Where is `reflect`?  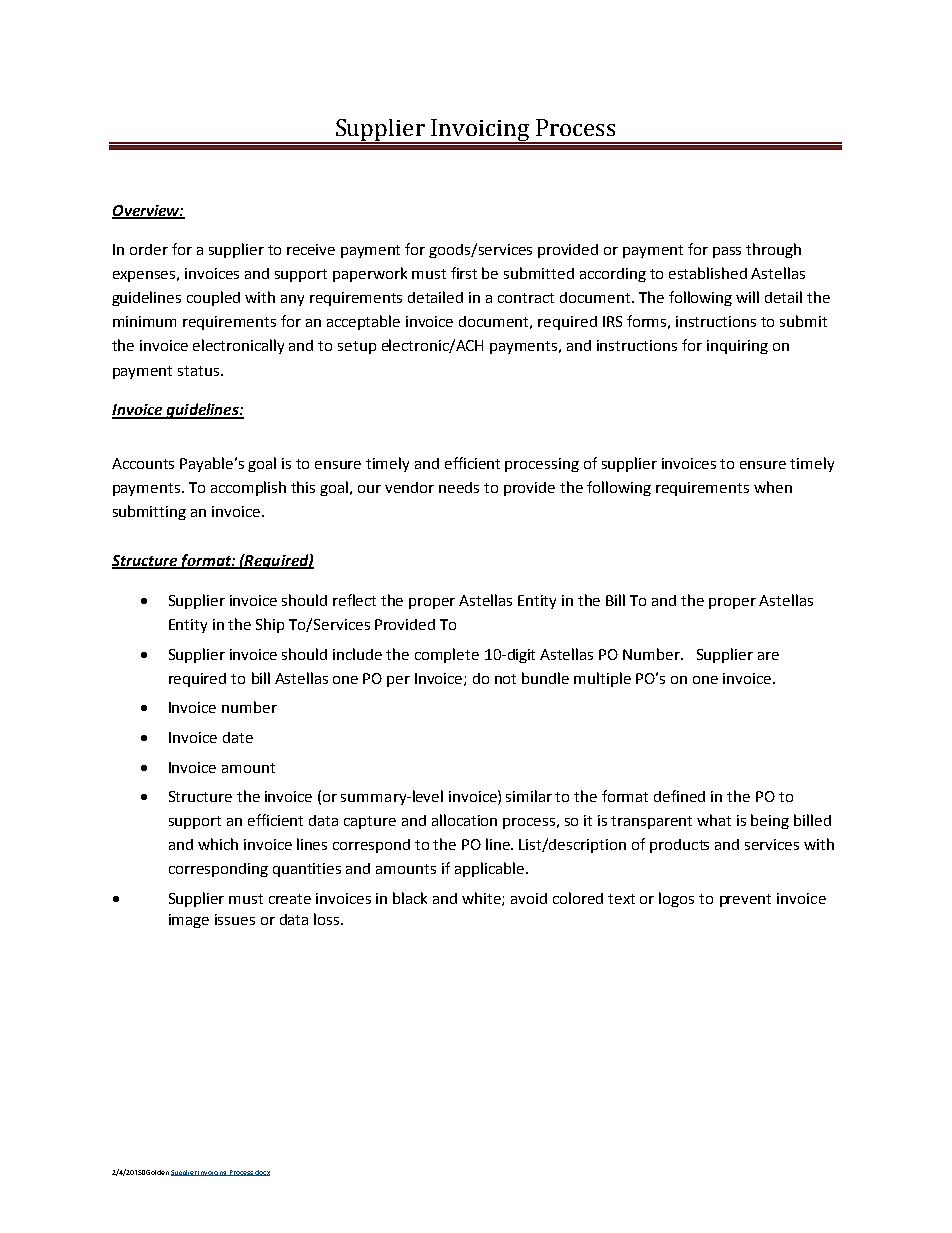 reflect is located at coordinates (354, 600).
